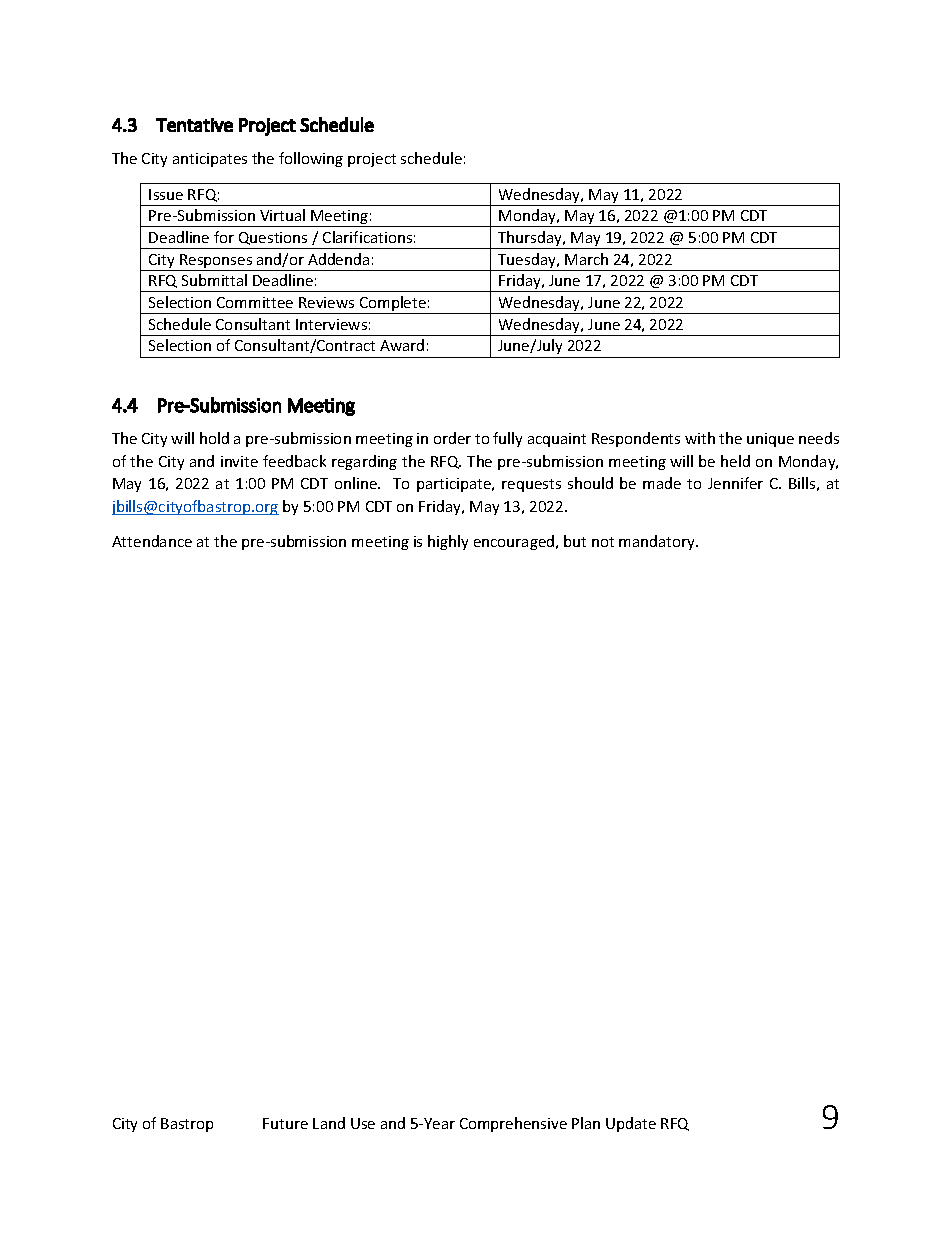 The width and height of the page is (952, 1233). What do you see at coordinates (586, 259) in the page?
I see `March` at bounding box center [586, 259].
